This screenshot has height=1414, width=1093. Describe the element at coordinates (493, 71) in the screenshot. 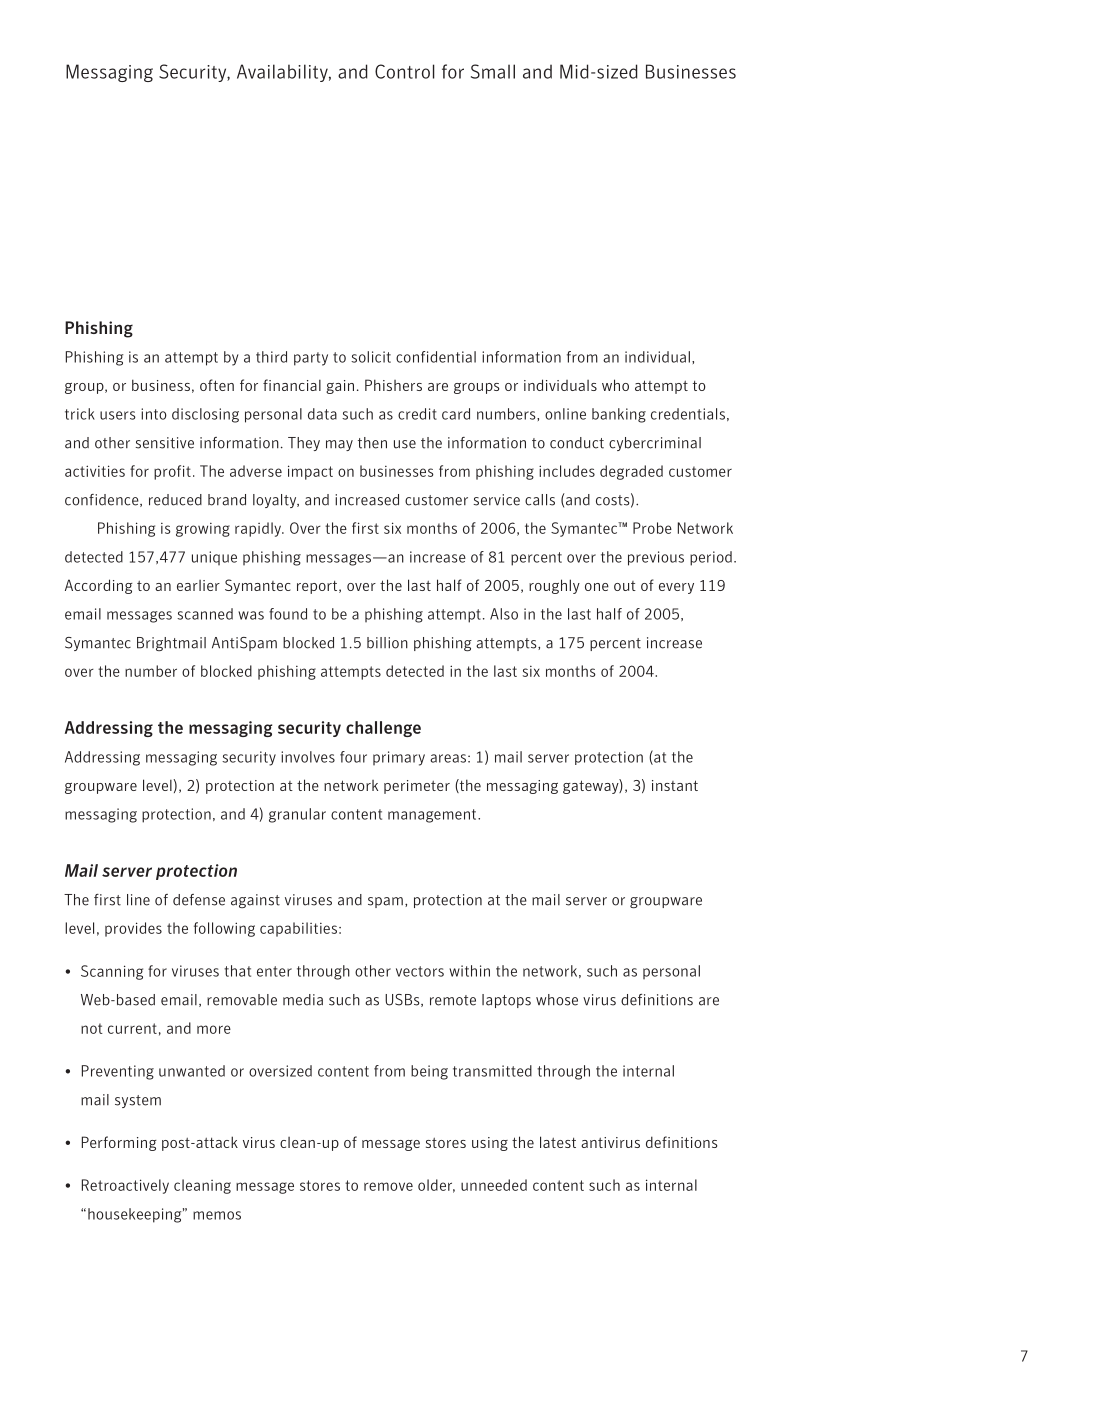

I see `Small` at that location.
